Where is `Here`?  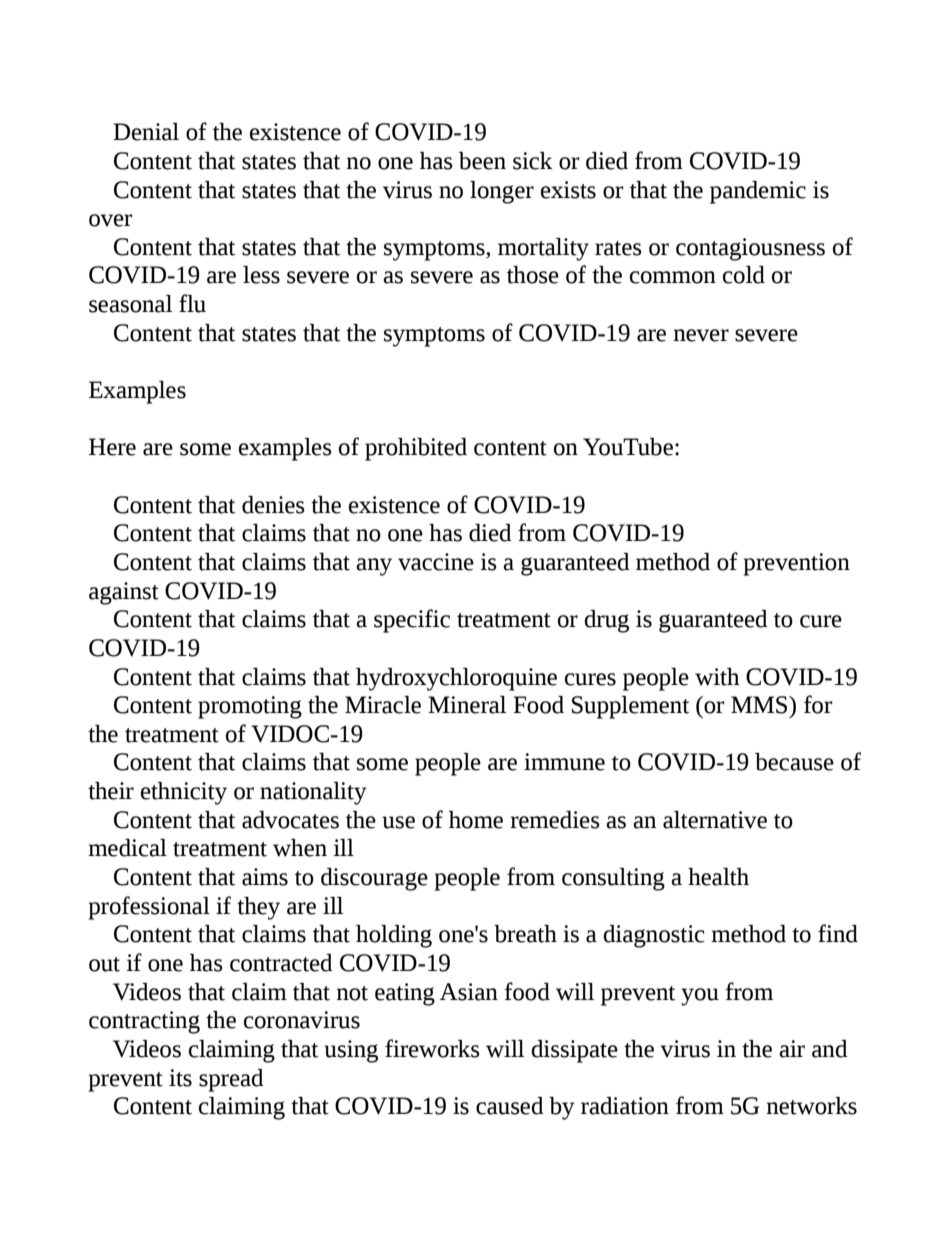 Here is located at coordinates (112, 447).
